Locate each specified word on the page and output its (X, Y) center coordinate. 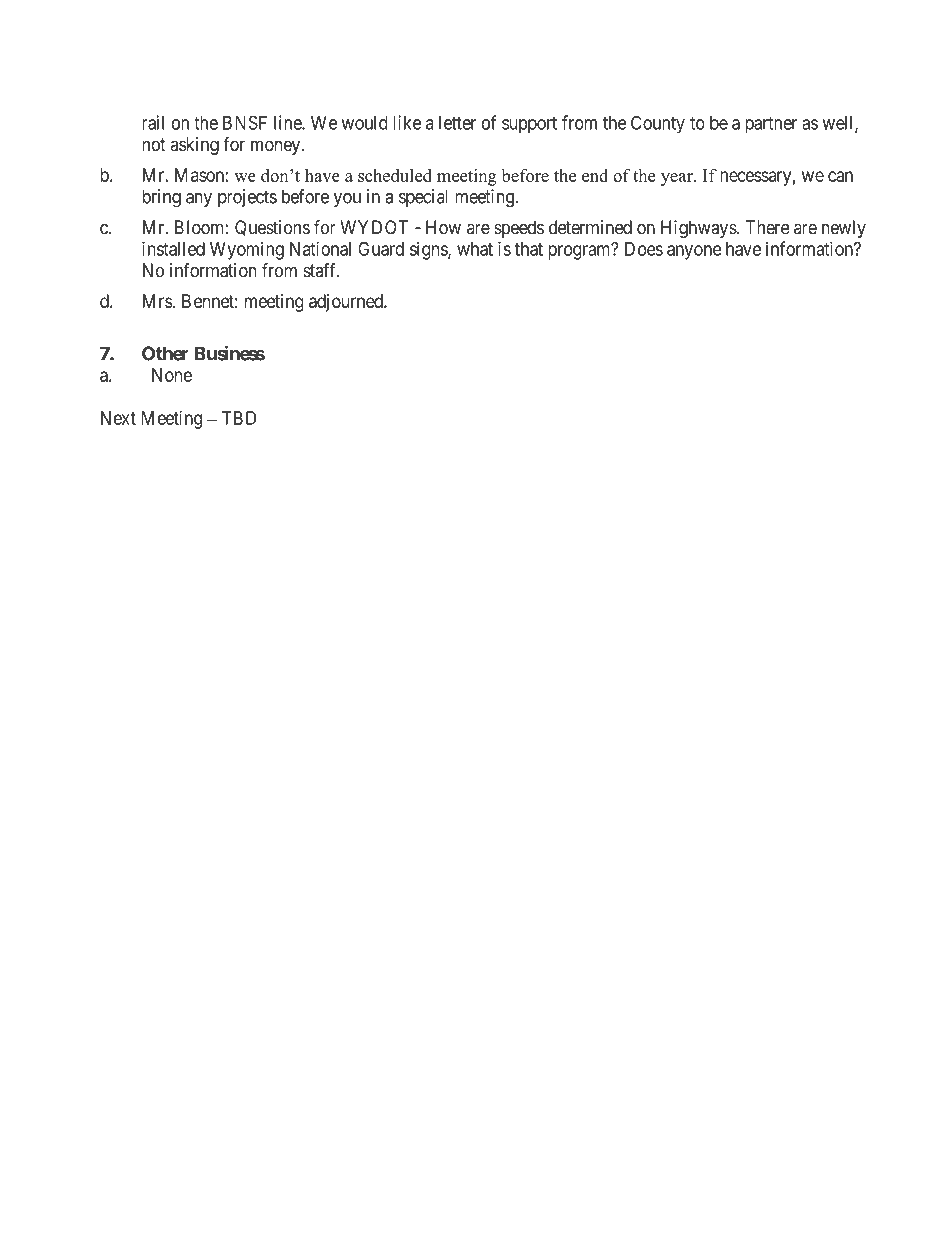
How (443, 227)
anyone (694, 252)
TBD (239, 418)
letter (457, 123)
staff (321, 270)
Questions (272, 228)
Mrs (158, 301)
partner (771, 125)
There (768, 227)
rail (153, 122)
